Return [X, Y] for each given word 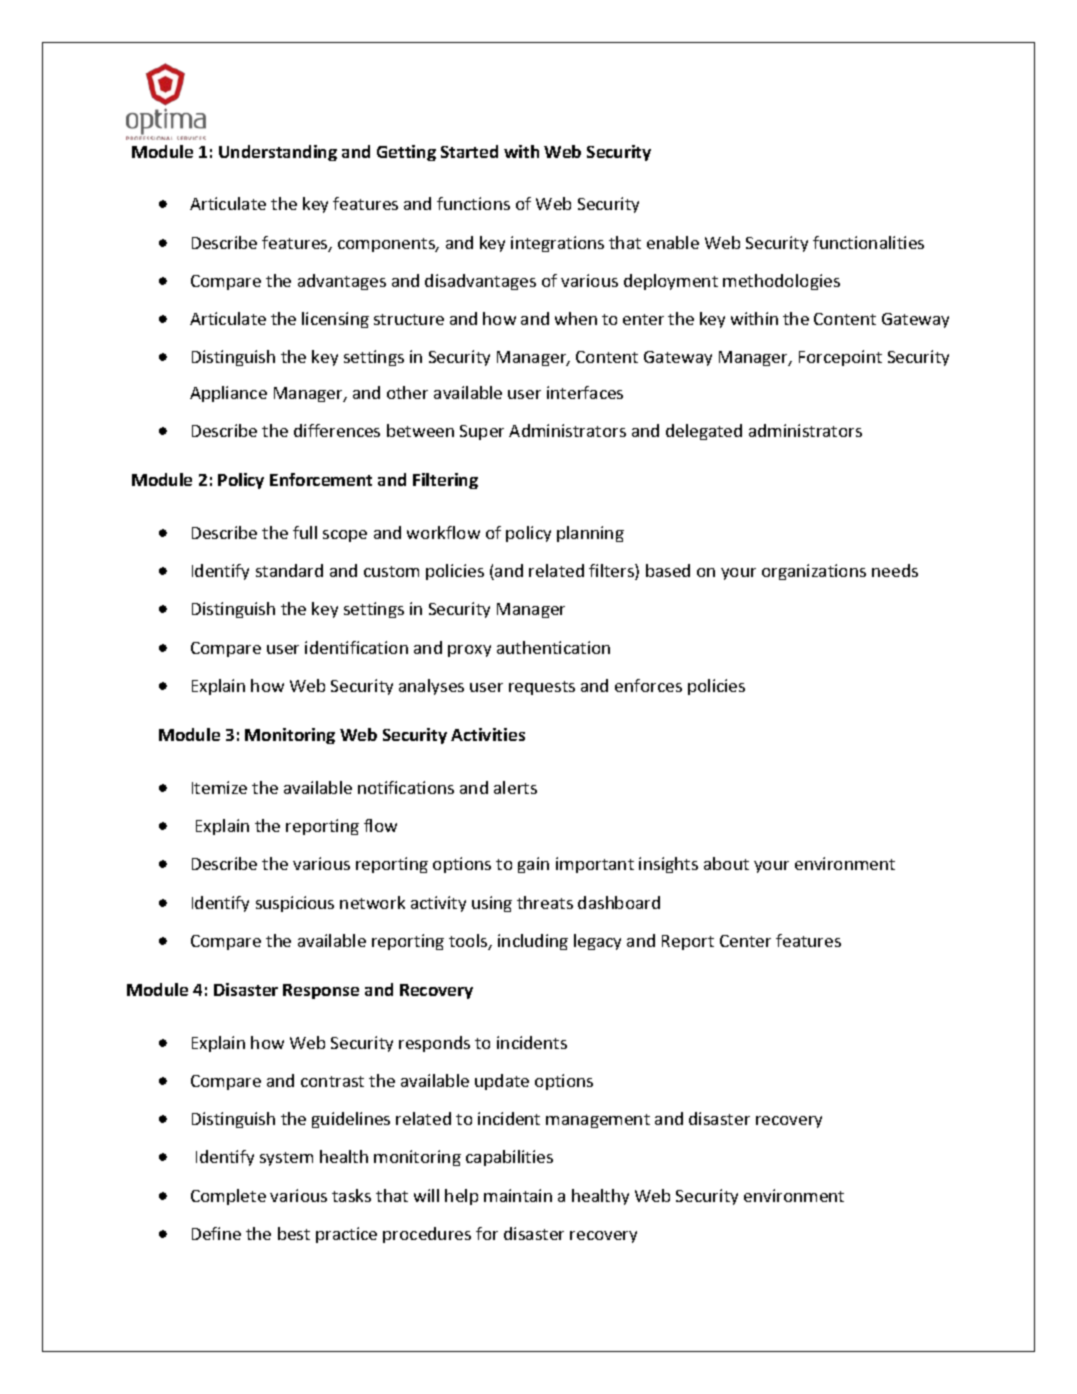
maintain [518, 1195]
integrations [557, 244]
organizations [814, 572]
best [294, 1233]
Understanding [278, 153]
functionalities [868, 242]
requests [542, 688]
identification [356, 647]
